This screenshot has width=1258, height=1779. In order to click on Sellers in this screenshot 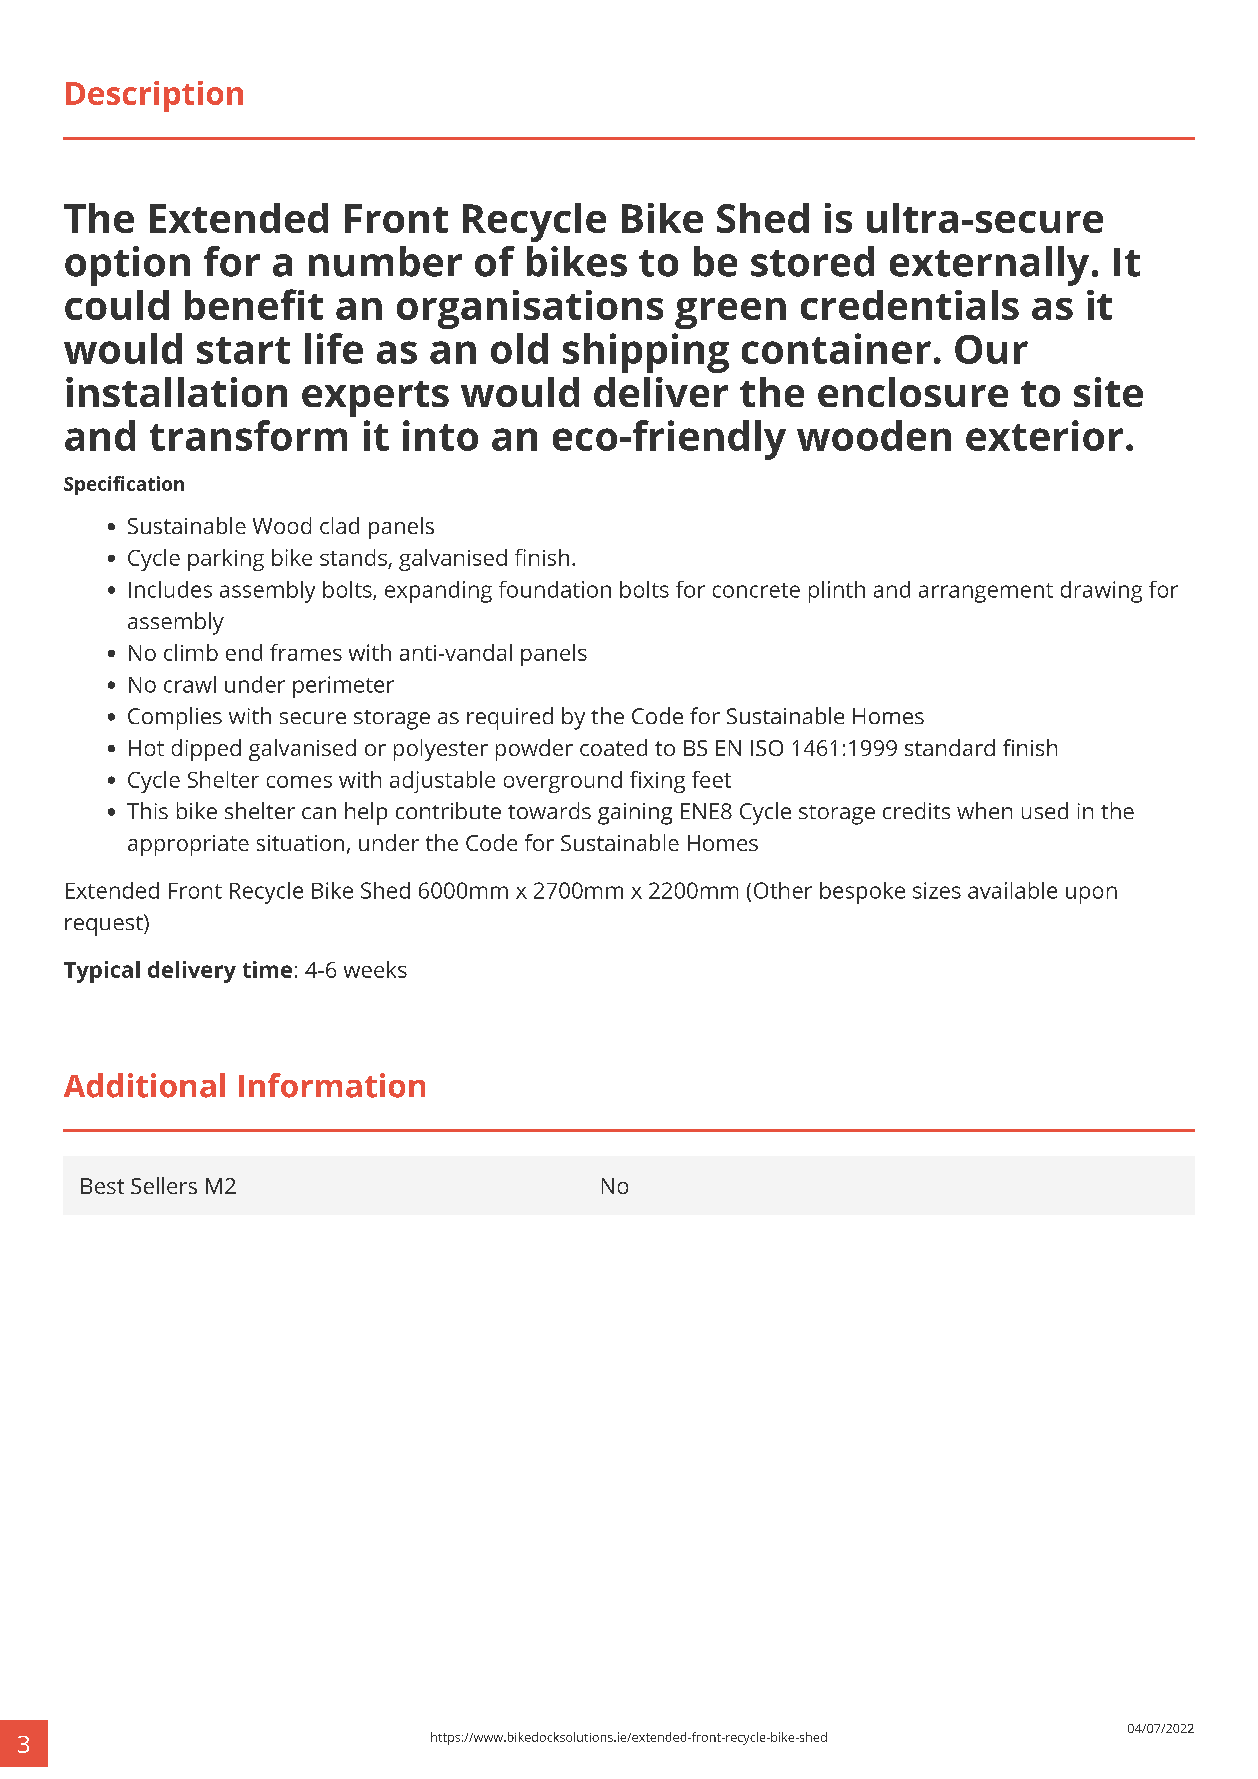, I will do `click(164, 1185)`.
